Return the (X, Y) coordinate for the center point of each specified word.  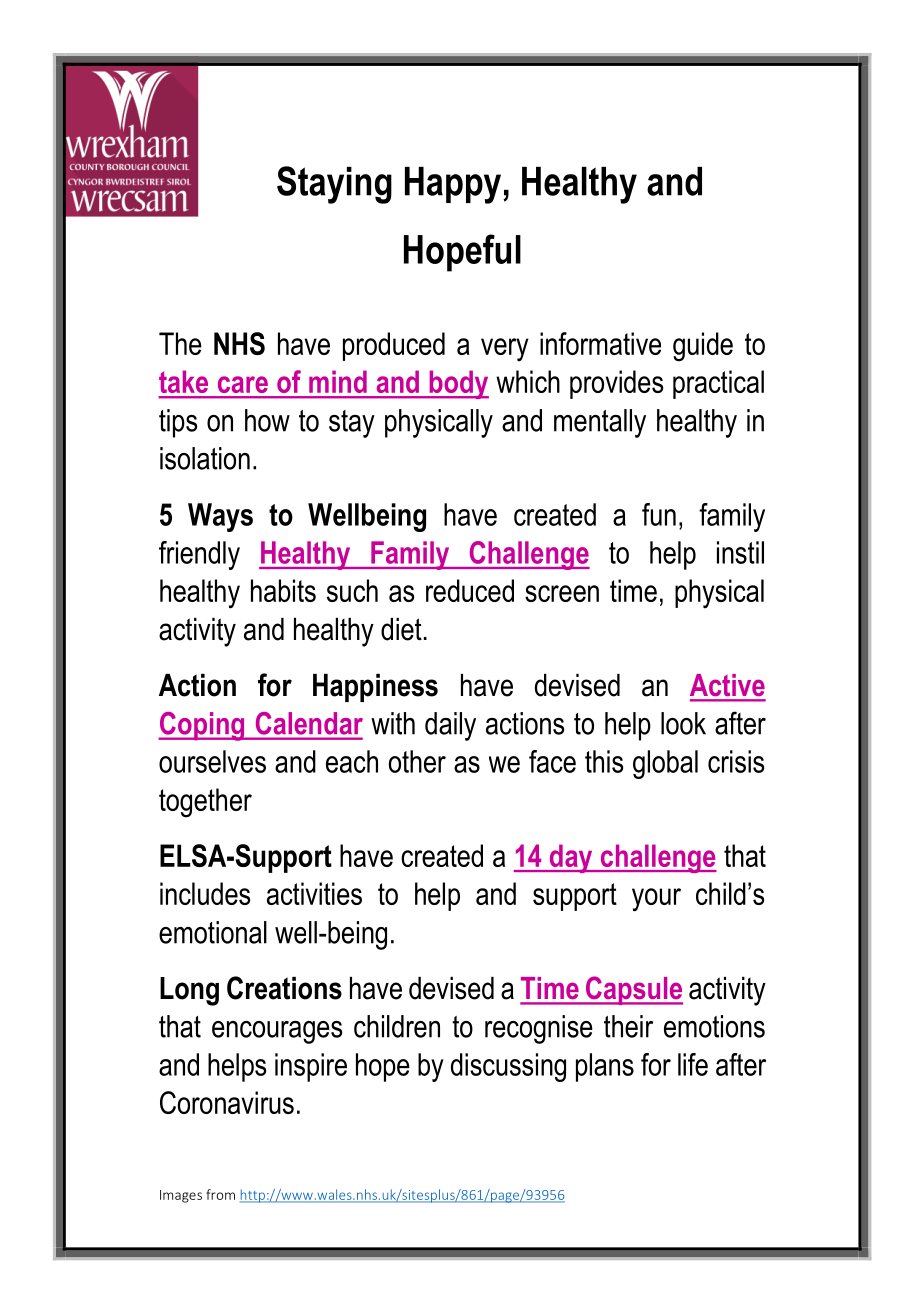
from (220, 1194)
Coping (202, 726)
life (693, 1064)
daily (450, 726)
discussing (508, 1067)
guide (703, 347)
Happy (454, 185)
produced (394, 346)
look (683, 723)
